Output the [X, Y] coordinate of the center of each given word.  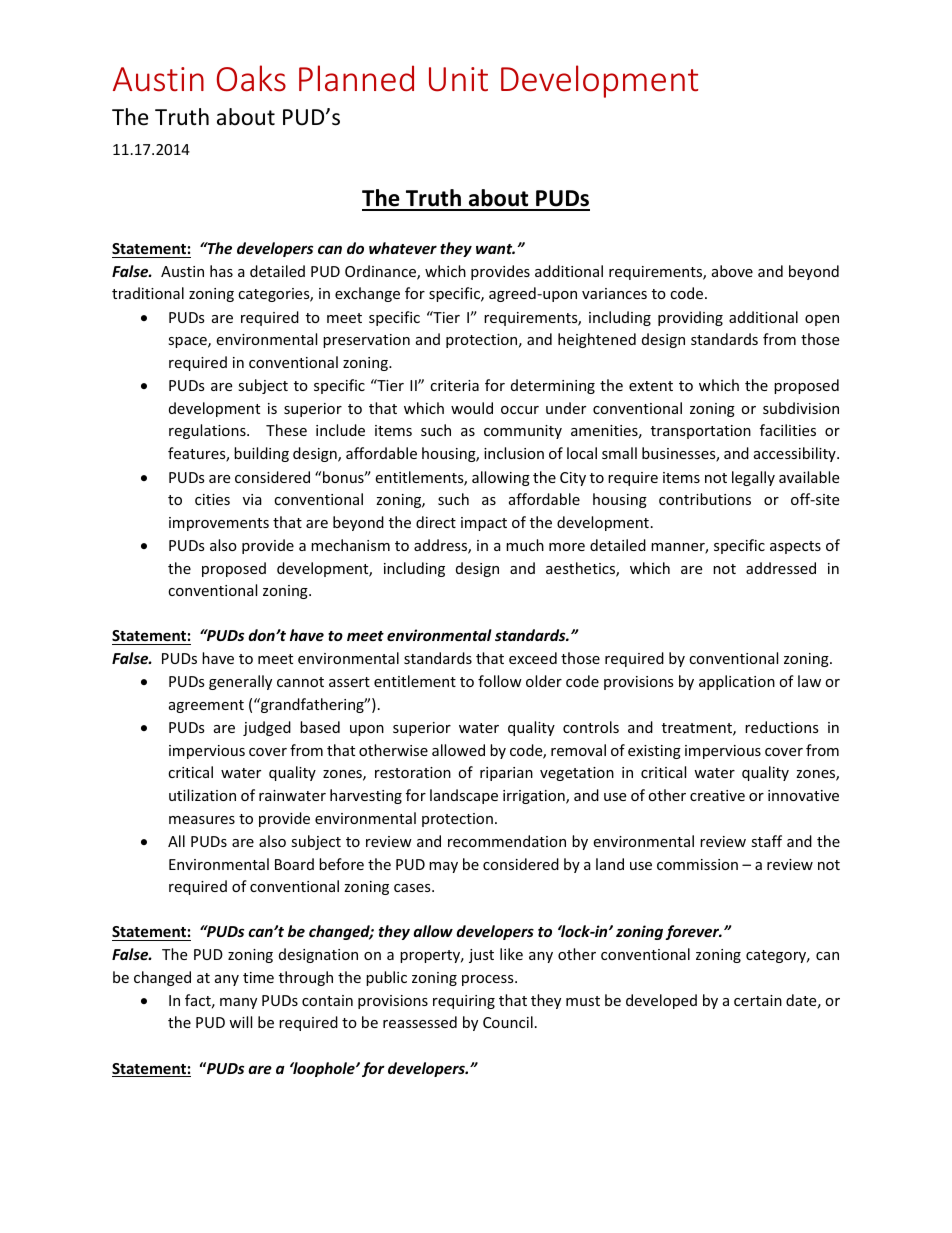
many [238, 1003]
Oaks [251, 78]
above [732, 271]
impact [484, 524]
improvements [219, 524]
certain [758, 1000]
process [489, 980]
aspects [795, 547]
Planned [356, 78]
